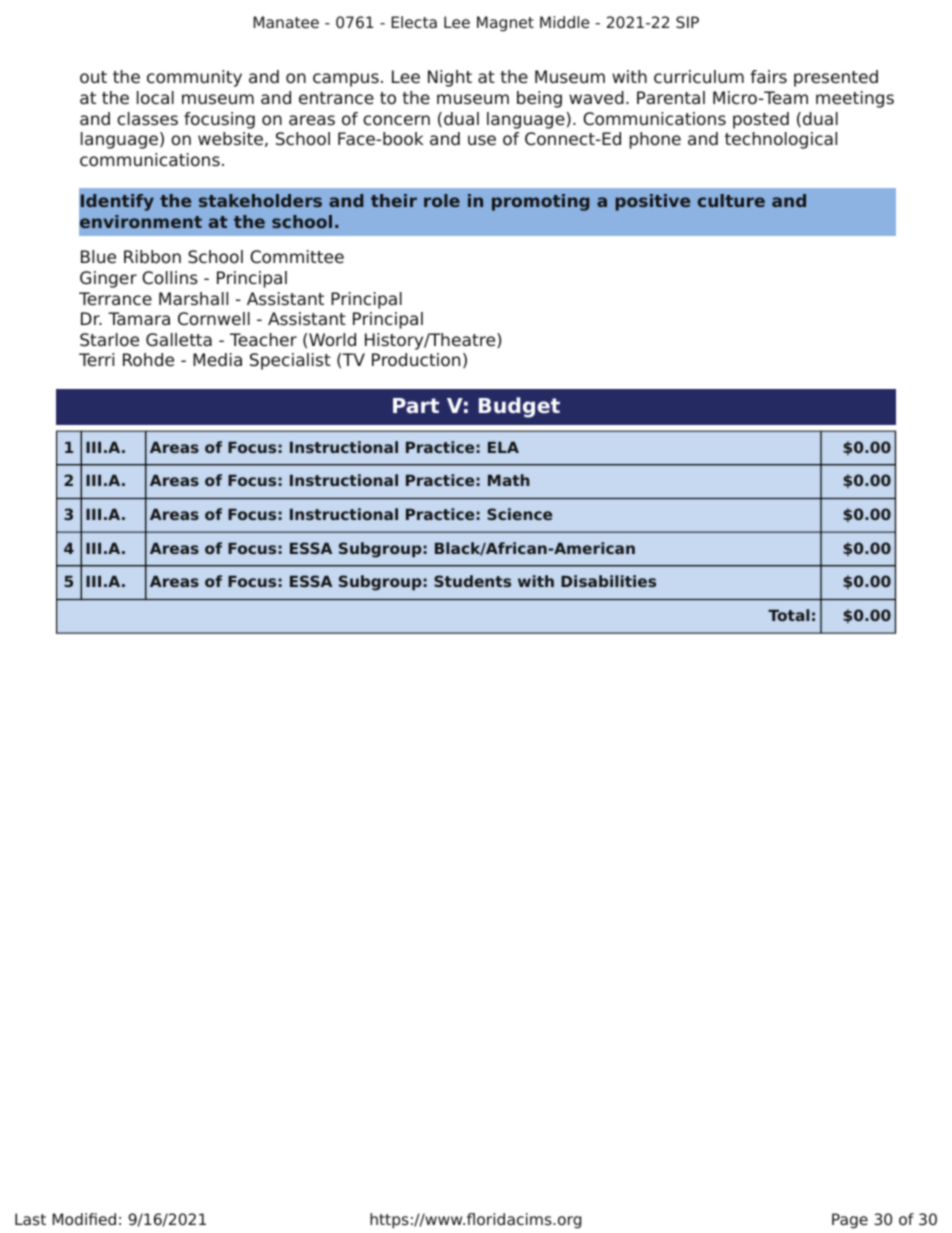 This screenshot has height=1233, width=952. What do you see at coordinates (450, 78) in the screenshot?
I see `Night` at bounding box center [450, 78].
